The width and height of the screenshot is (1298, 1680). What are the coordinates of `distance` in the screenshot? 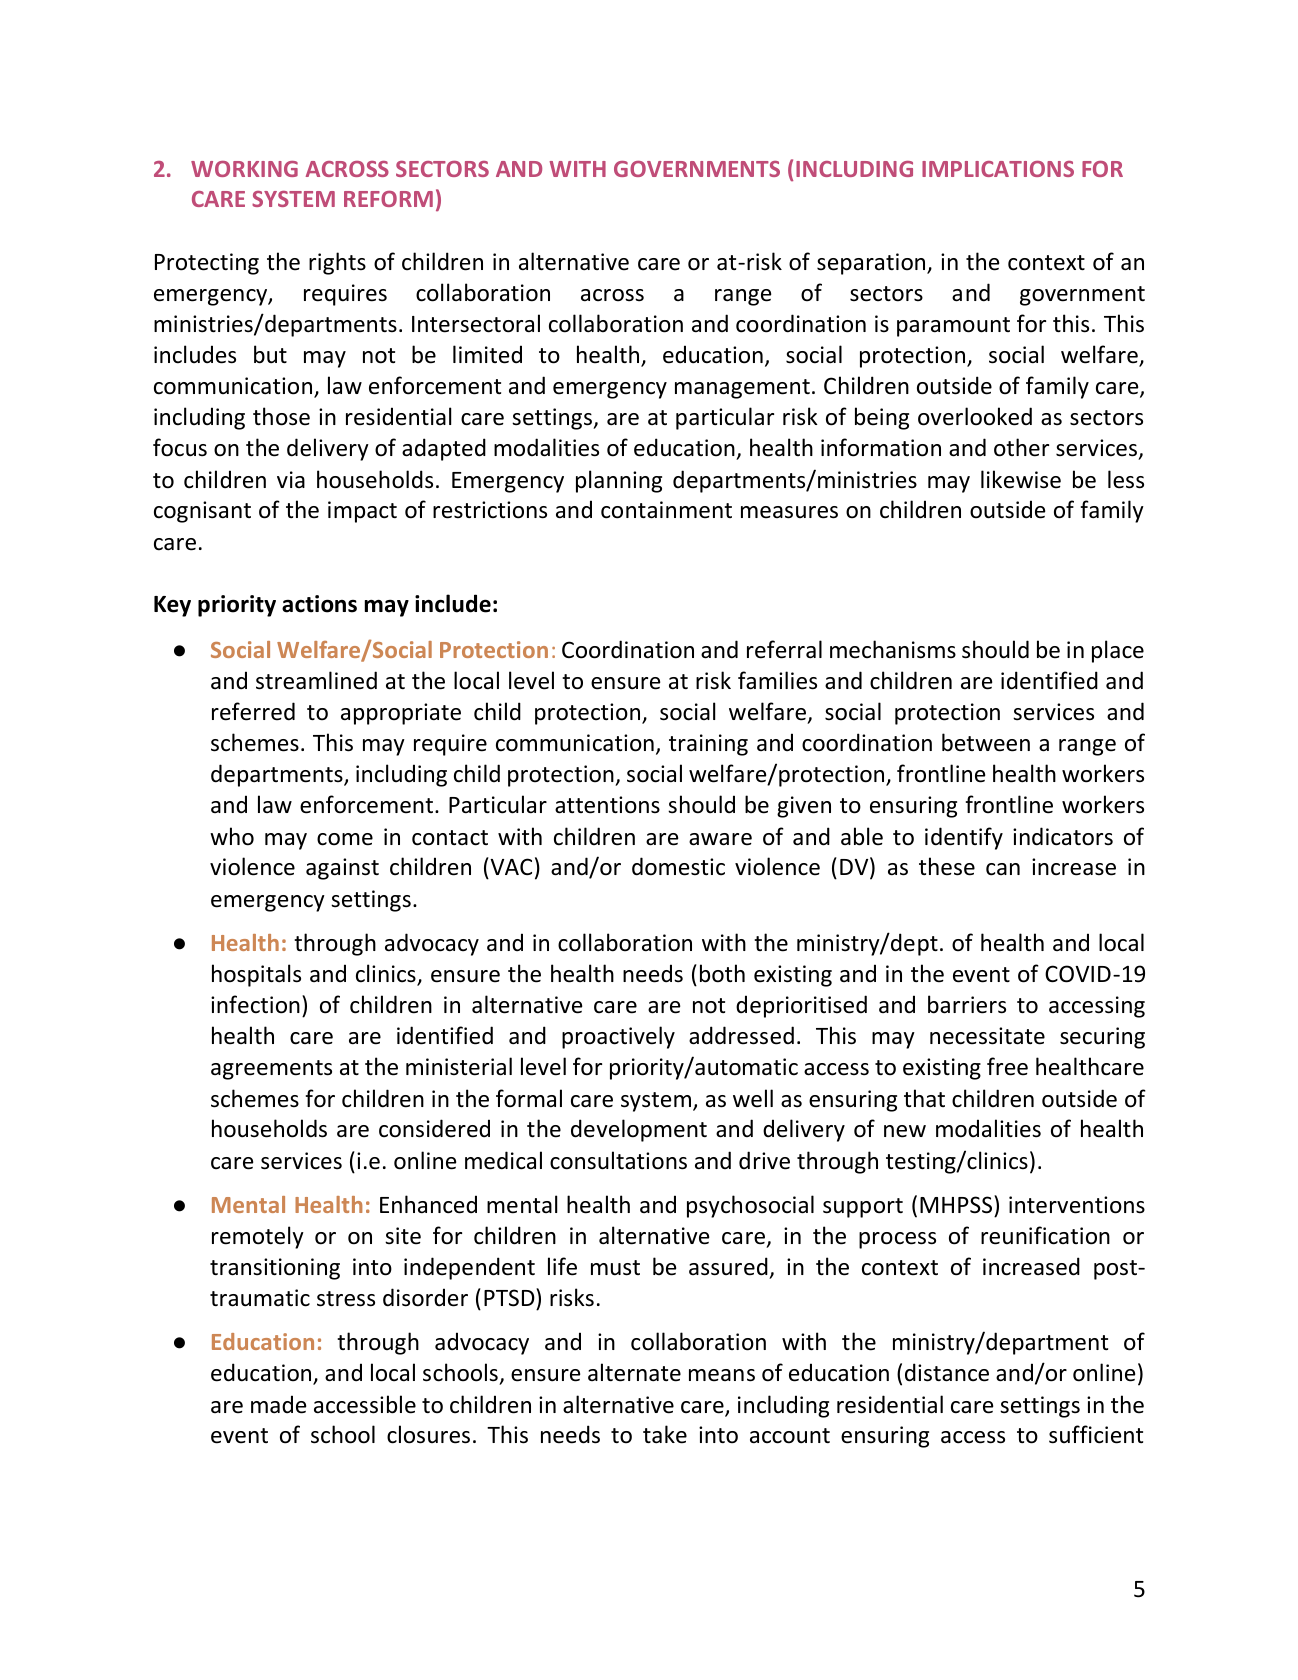 It's located at (947, 1372).
